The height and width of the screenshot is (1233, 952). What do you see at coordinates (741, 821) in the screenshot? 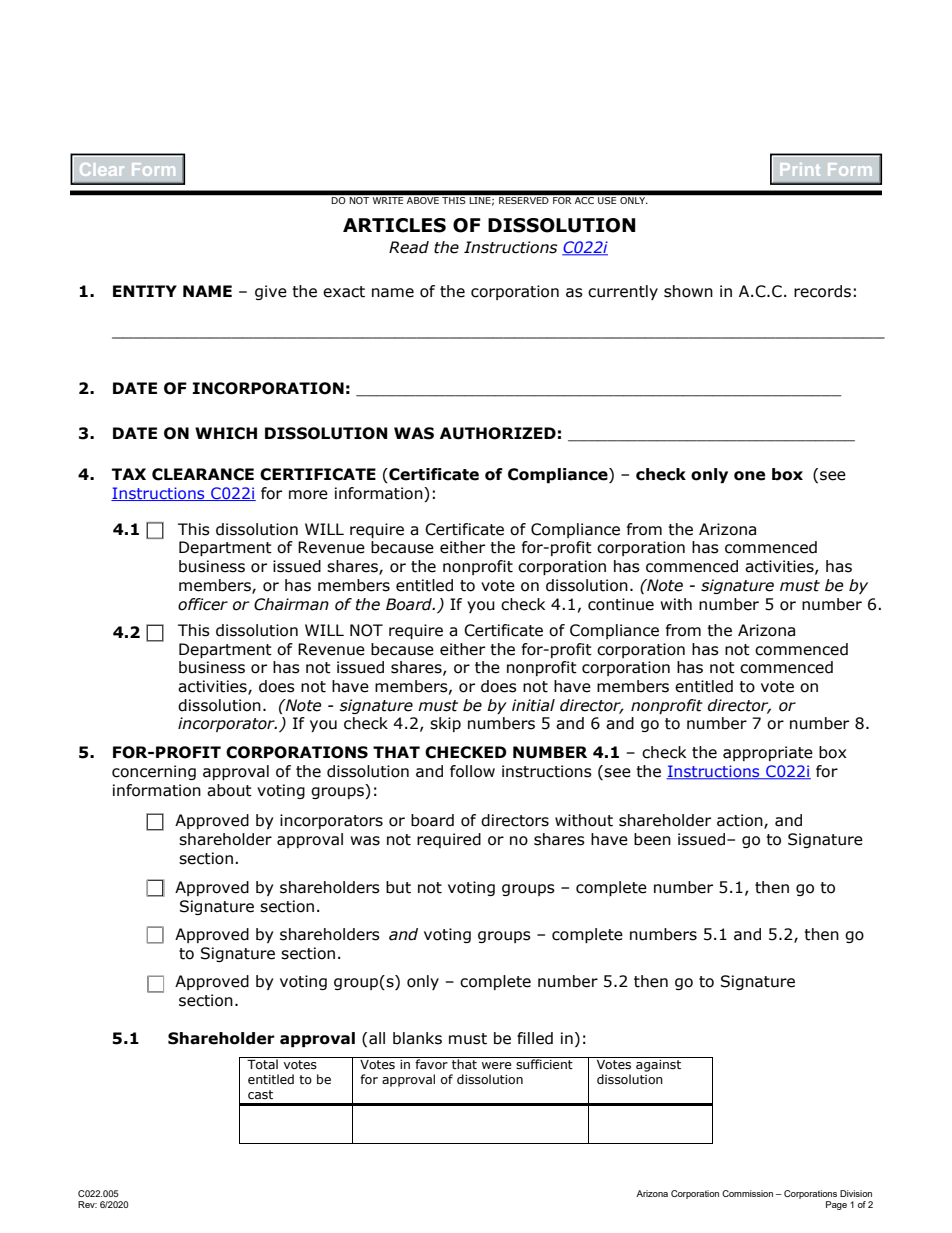
I see `action` at bounding box center [741, 821].
